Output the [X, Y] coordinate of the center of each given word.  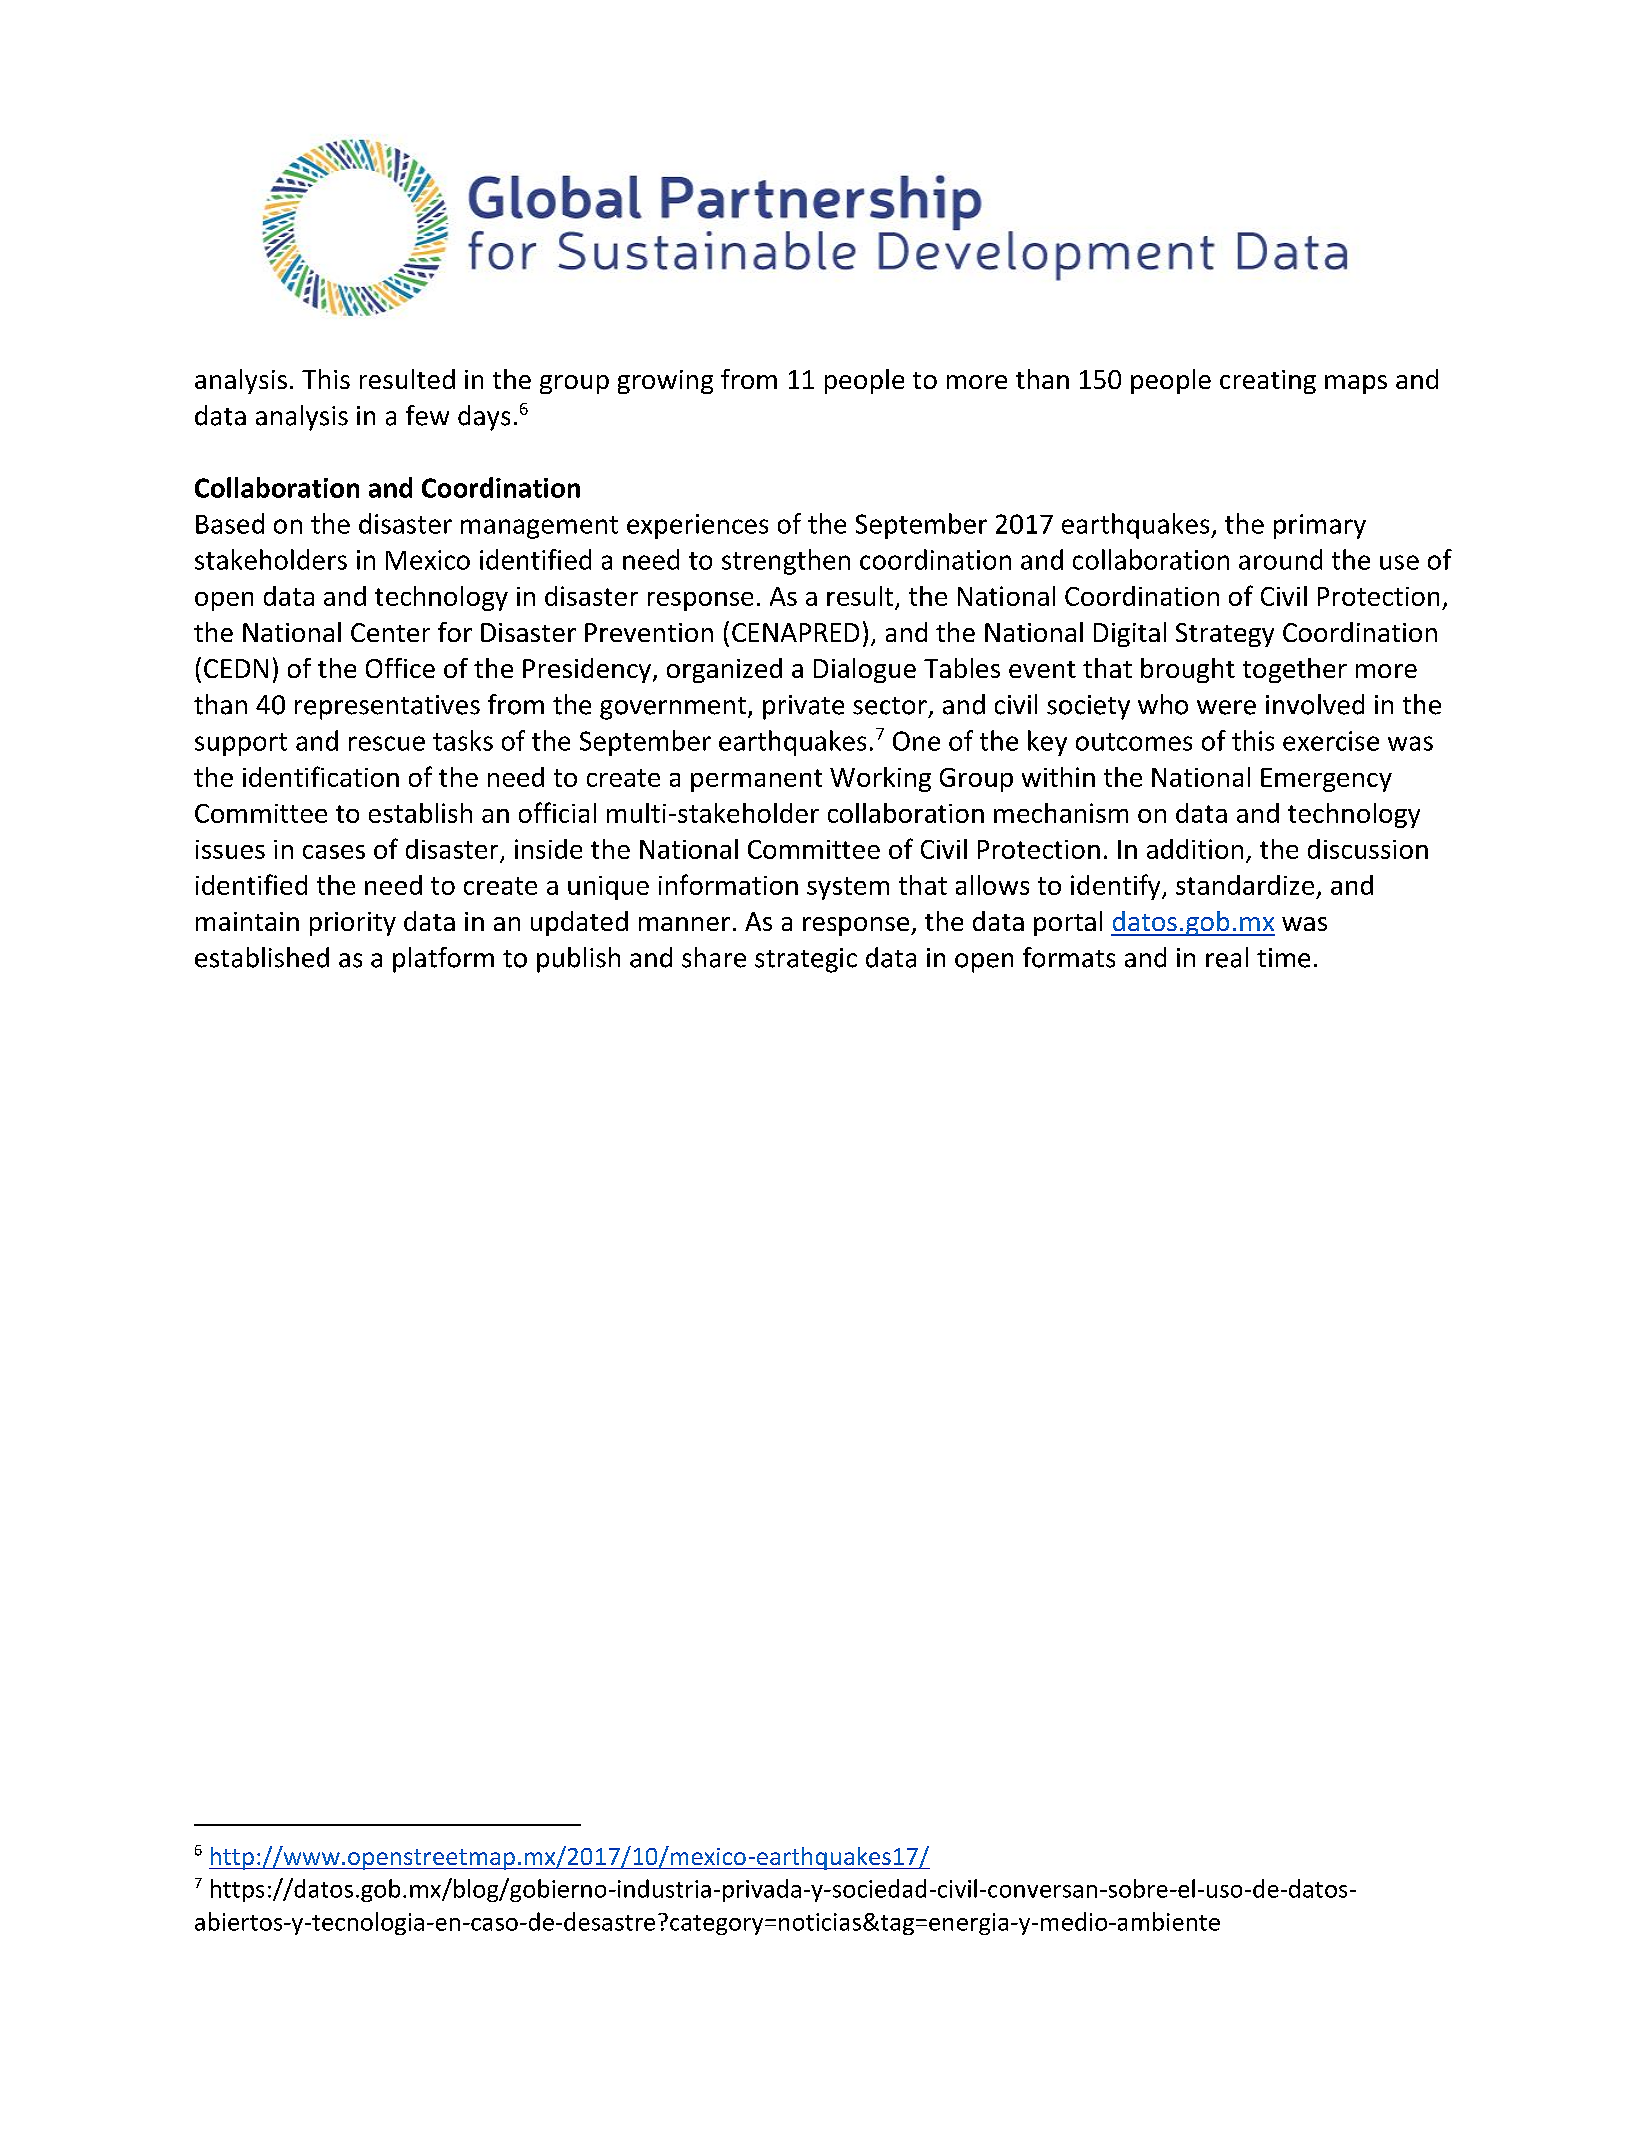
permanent [756, 780]
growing [665, 382]
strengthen [786, 562]
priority [353, 924]
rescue [387, 743]
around [1280, 559]
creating [1268, 382]
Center [390, 632]
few [427, 415]
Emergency [1326, 780]
